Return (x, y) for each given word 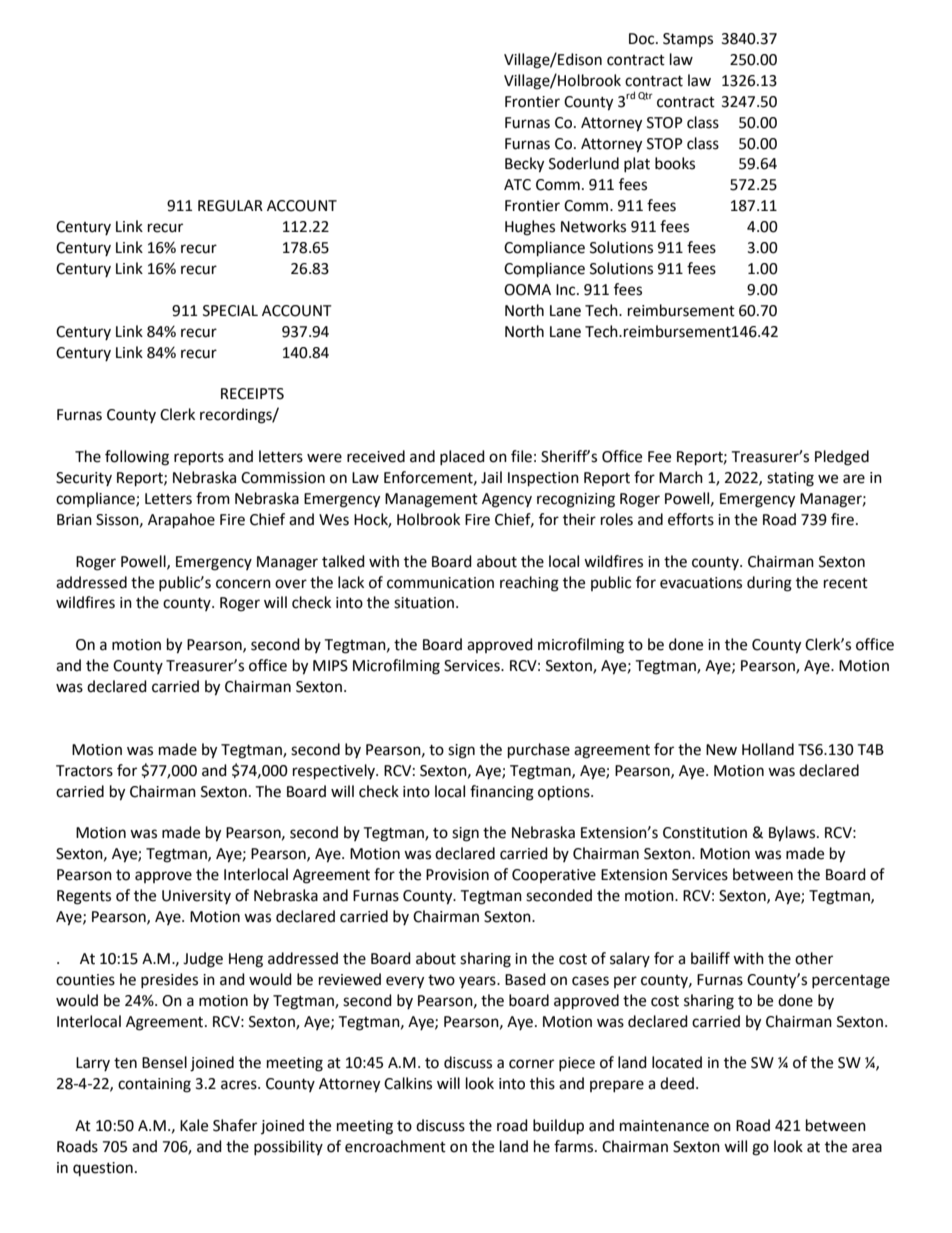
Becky (524, 165)
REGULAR (230, 206)
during (769, 584)
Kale (194, 1125)
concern (243, 584)
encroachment (395, 1146)
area (867, 1148)
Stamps (688, 40)
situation (425, 603)
